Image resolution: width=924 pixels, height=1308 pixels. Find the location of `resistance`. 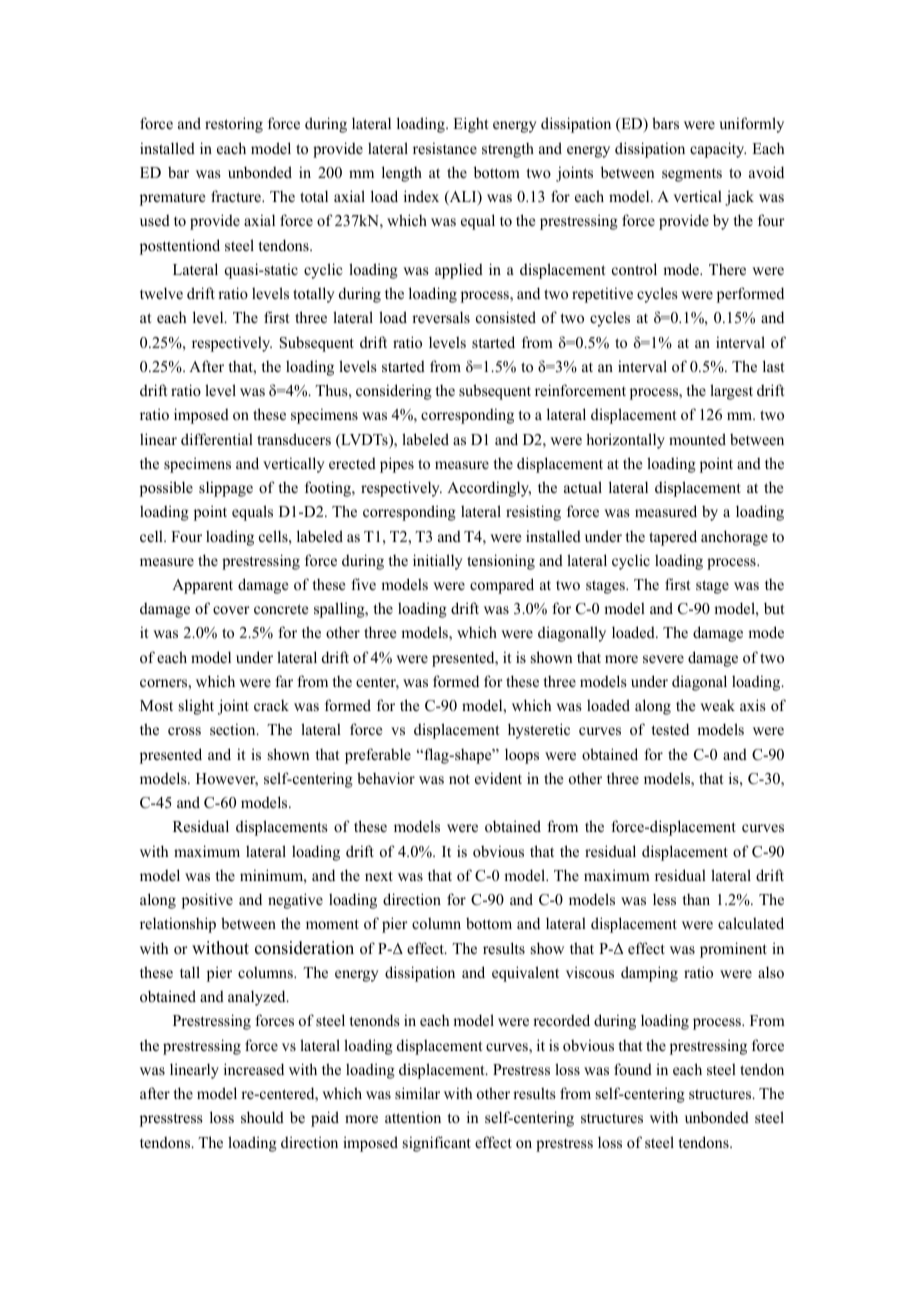

resistance is located at coordinates (445, 148).
